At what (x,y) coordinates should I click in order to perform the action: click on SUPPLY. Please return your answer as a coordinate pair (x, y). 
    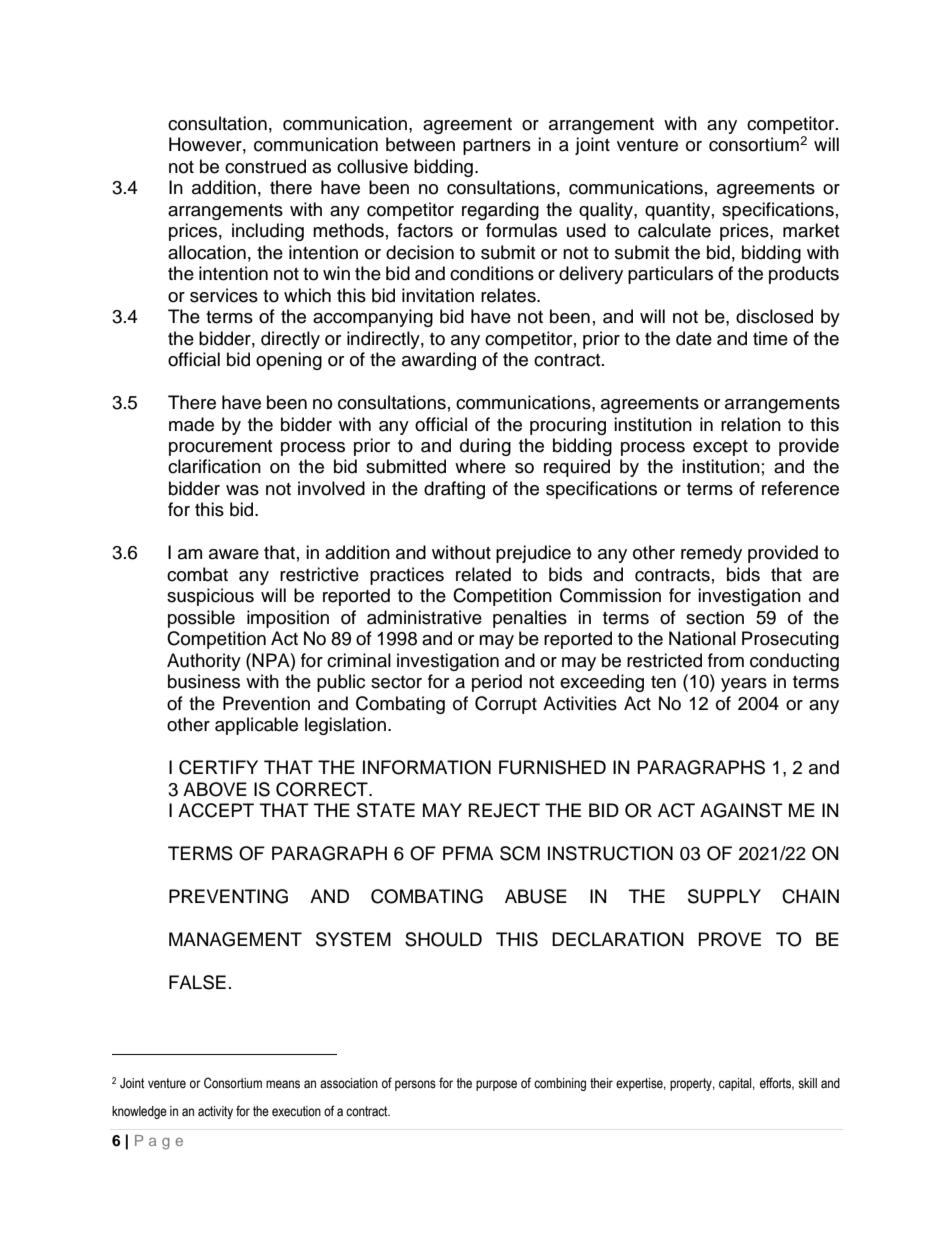
    Looking at the image, I should click on (724, 896).
